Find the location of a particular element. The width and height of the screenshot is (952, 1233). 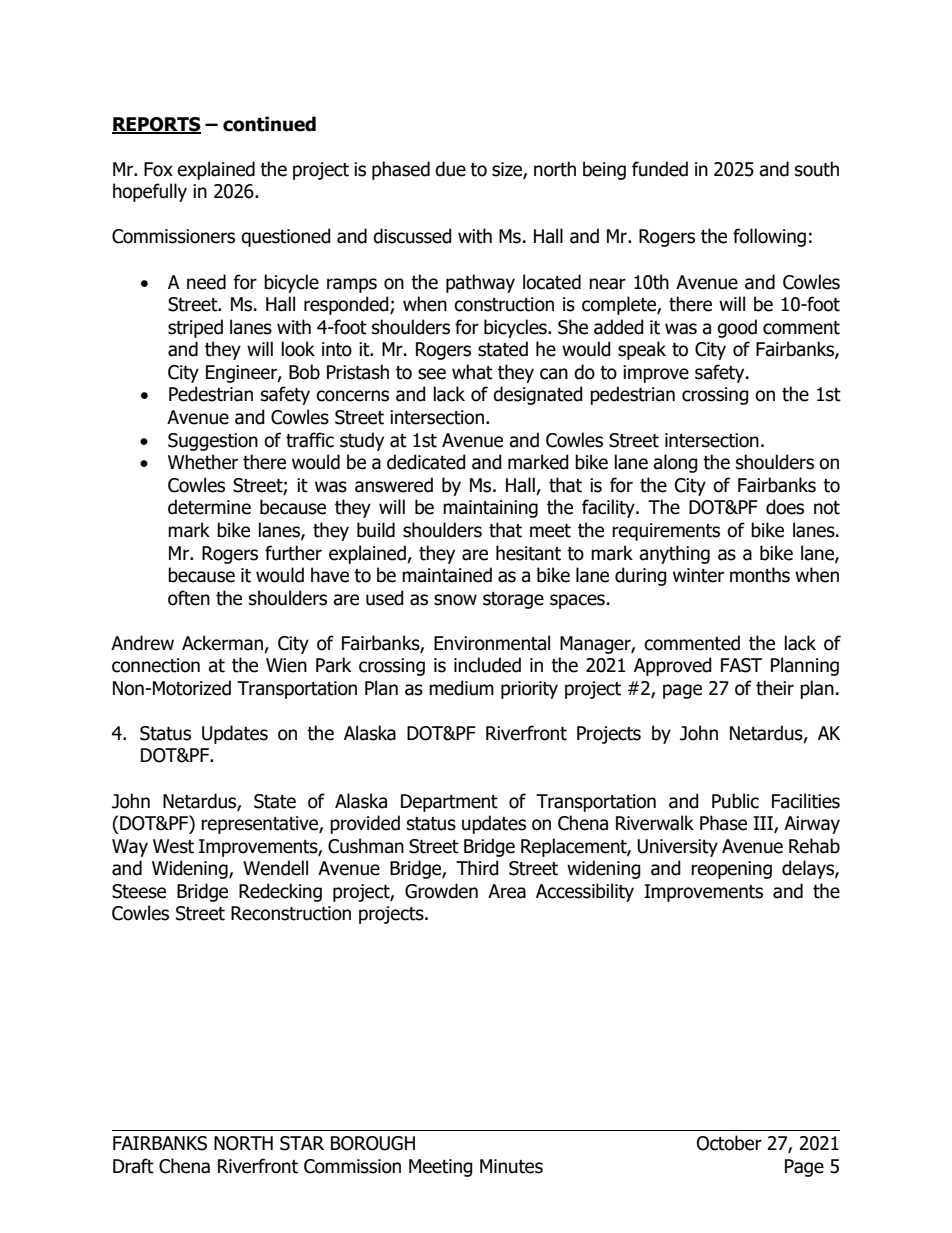

FAST is located at coordinates (741, 665).
